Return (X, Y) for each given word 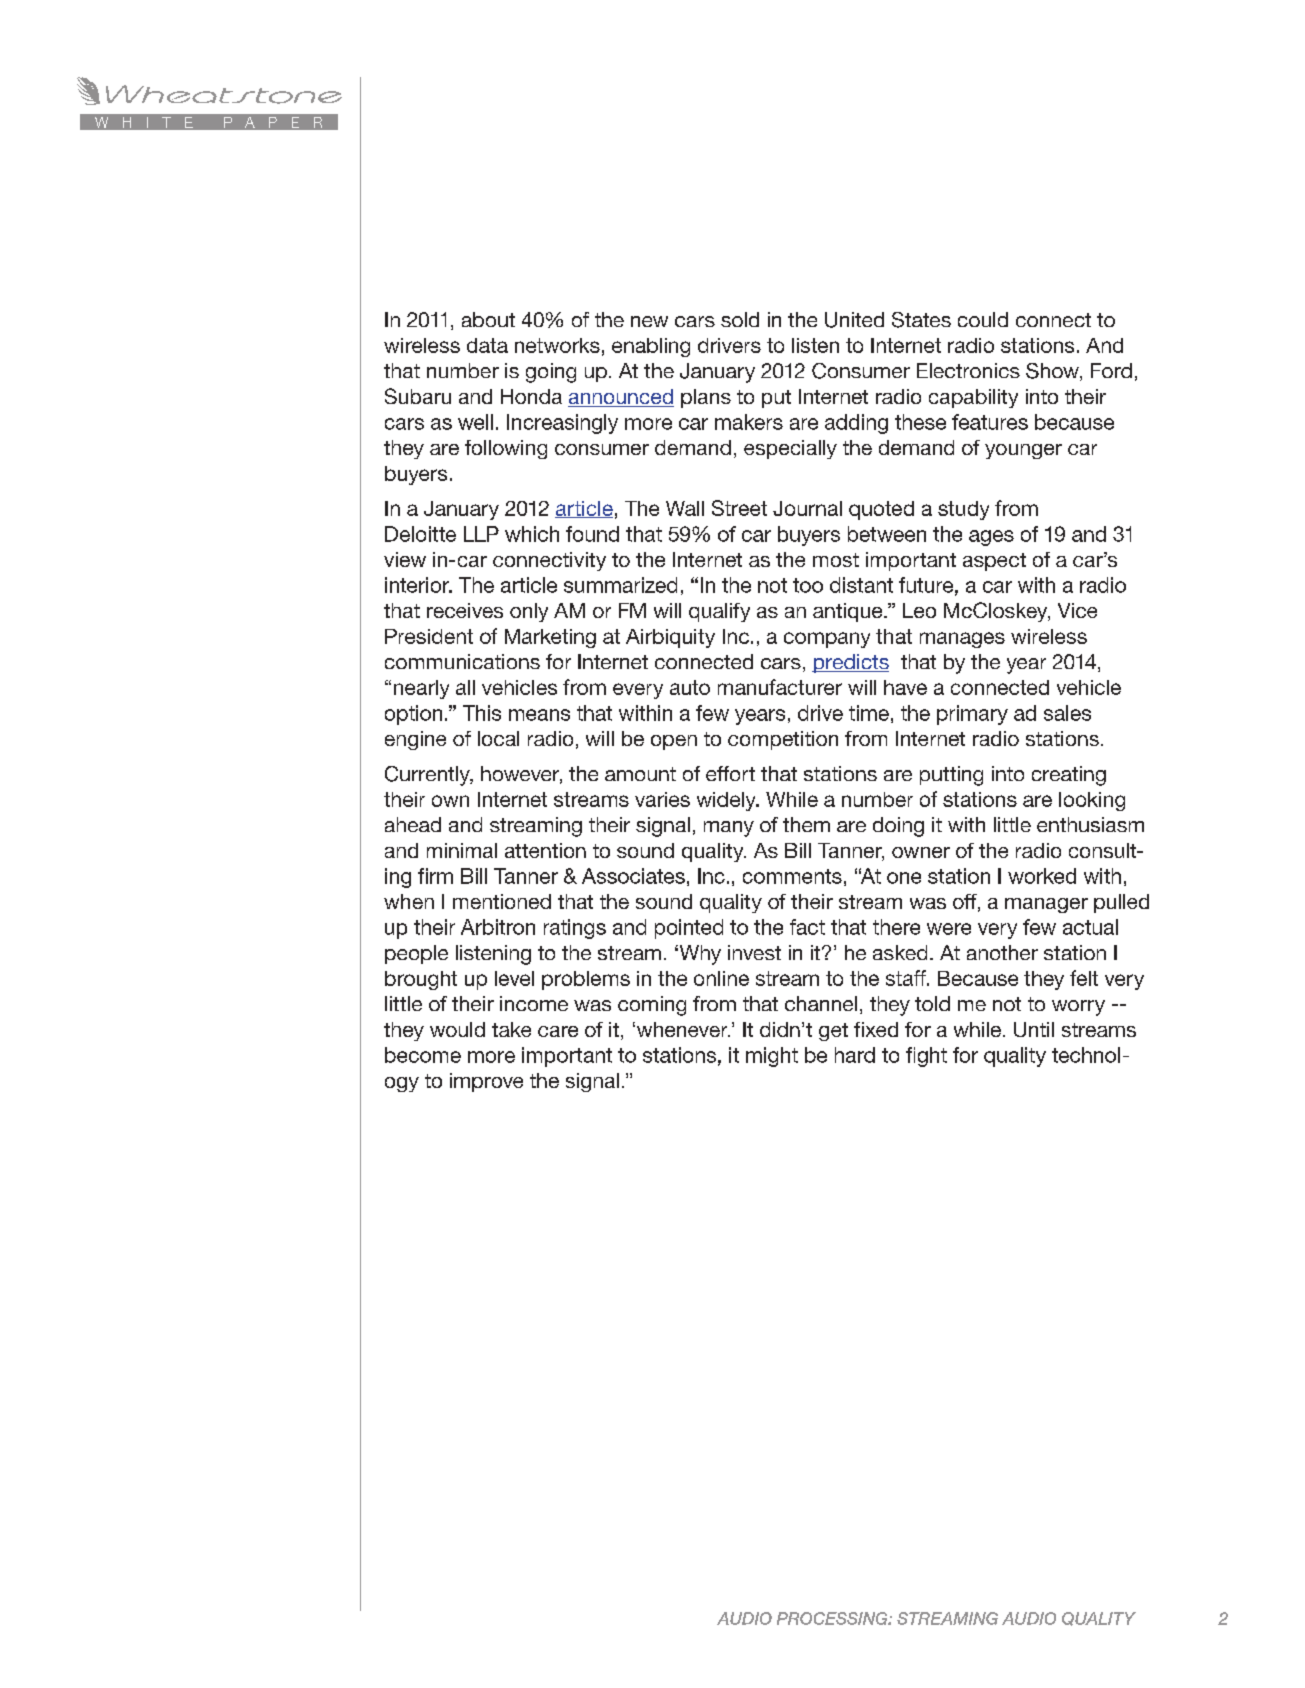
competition (783, 740)
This (482, 713)
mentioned (502, 901)
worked (1042, 876)
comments (792, 876)
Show (1053, 372)
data (487, 345)
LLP (481, 534)
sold (740, 319)
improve (486, 1082)
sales (1067, 713)
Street (739, 508)
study (963, 510)
